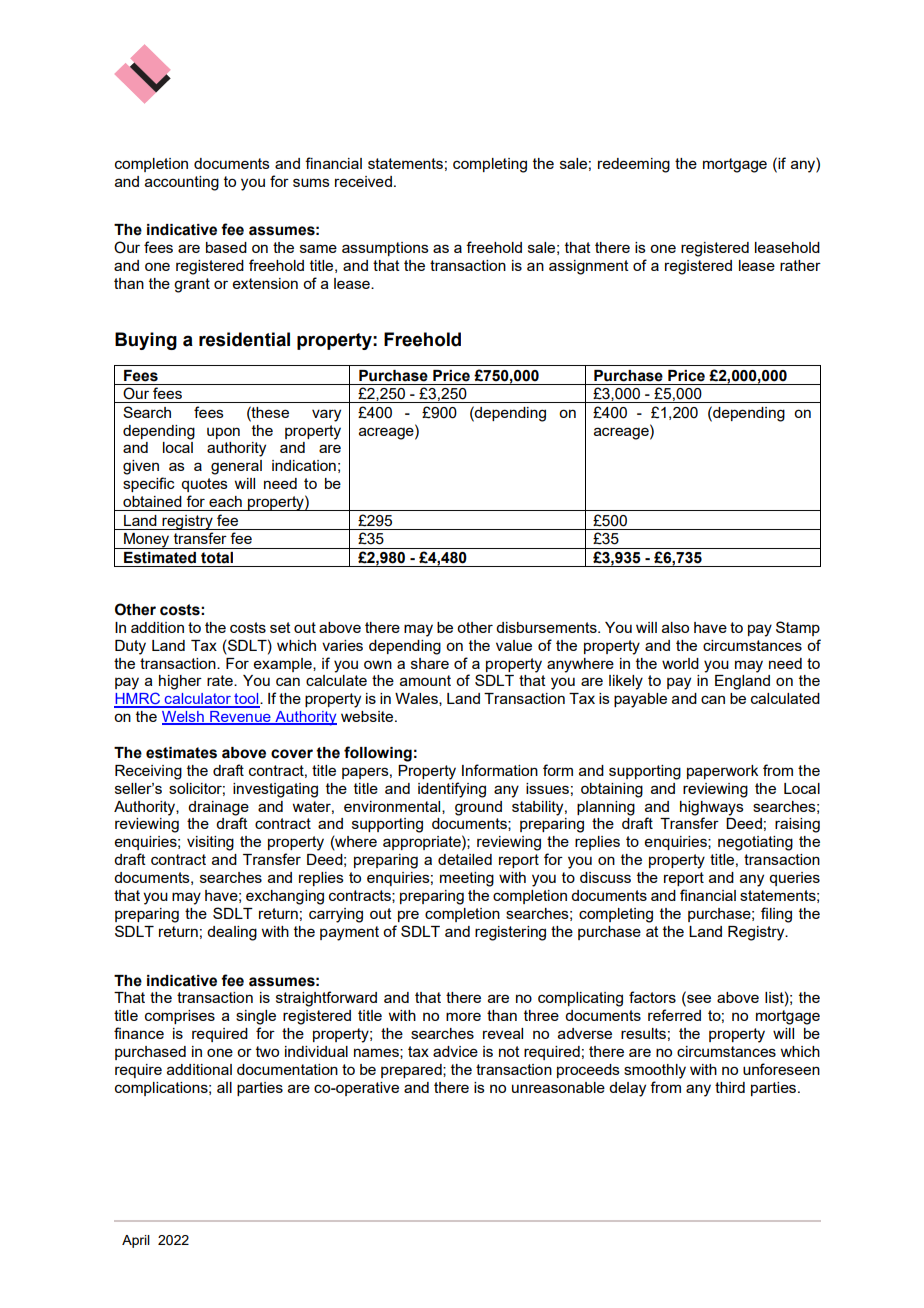  What do you see at coordinates (385, 249) in the screenshot?
I see `assumptions` at bounding box center [385, 249].
